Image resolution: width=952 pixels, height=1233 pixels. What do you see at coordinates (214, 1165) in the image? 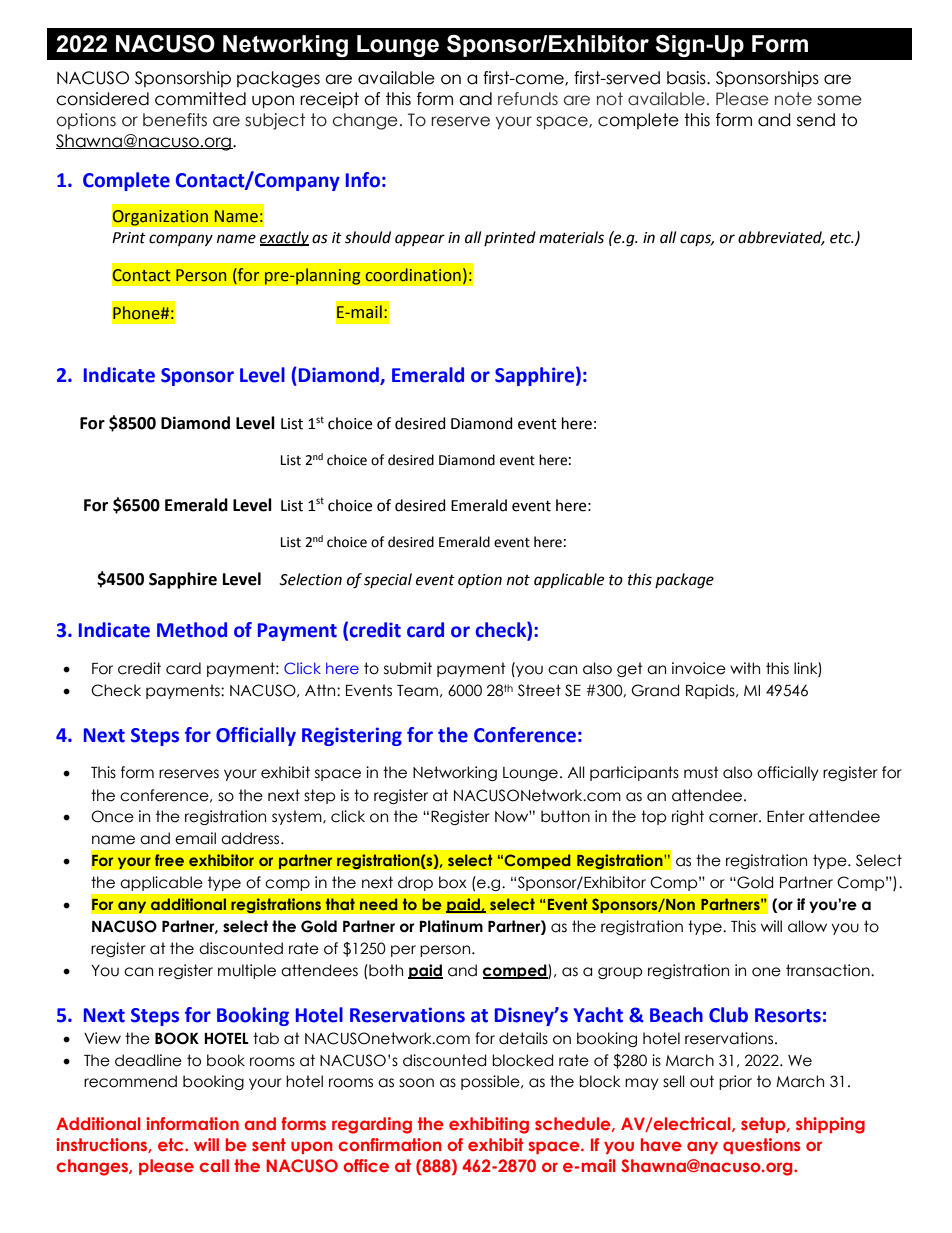
I see `call` at bounding box center [214, 1165].
